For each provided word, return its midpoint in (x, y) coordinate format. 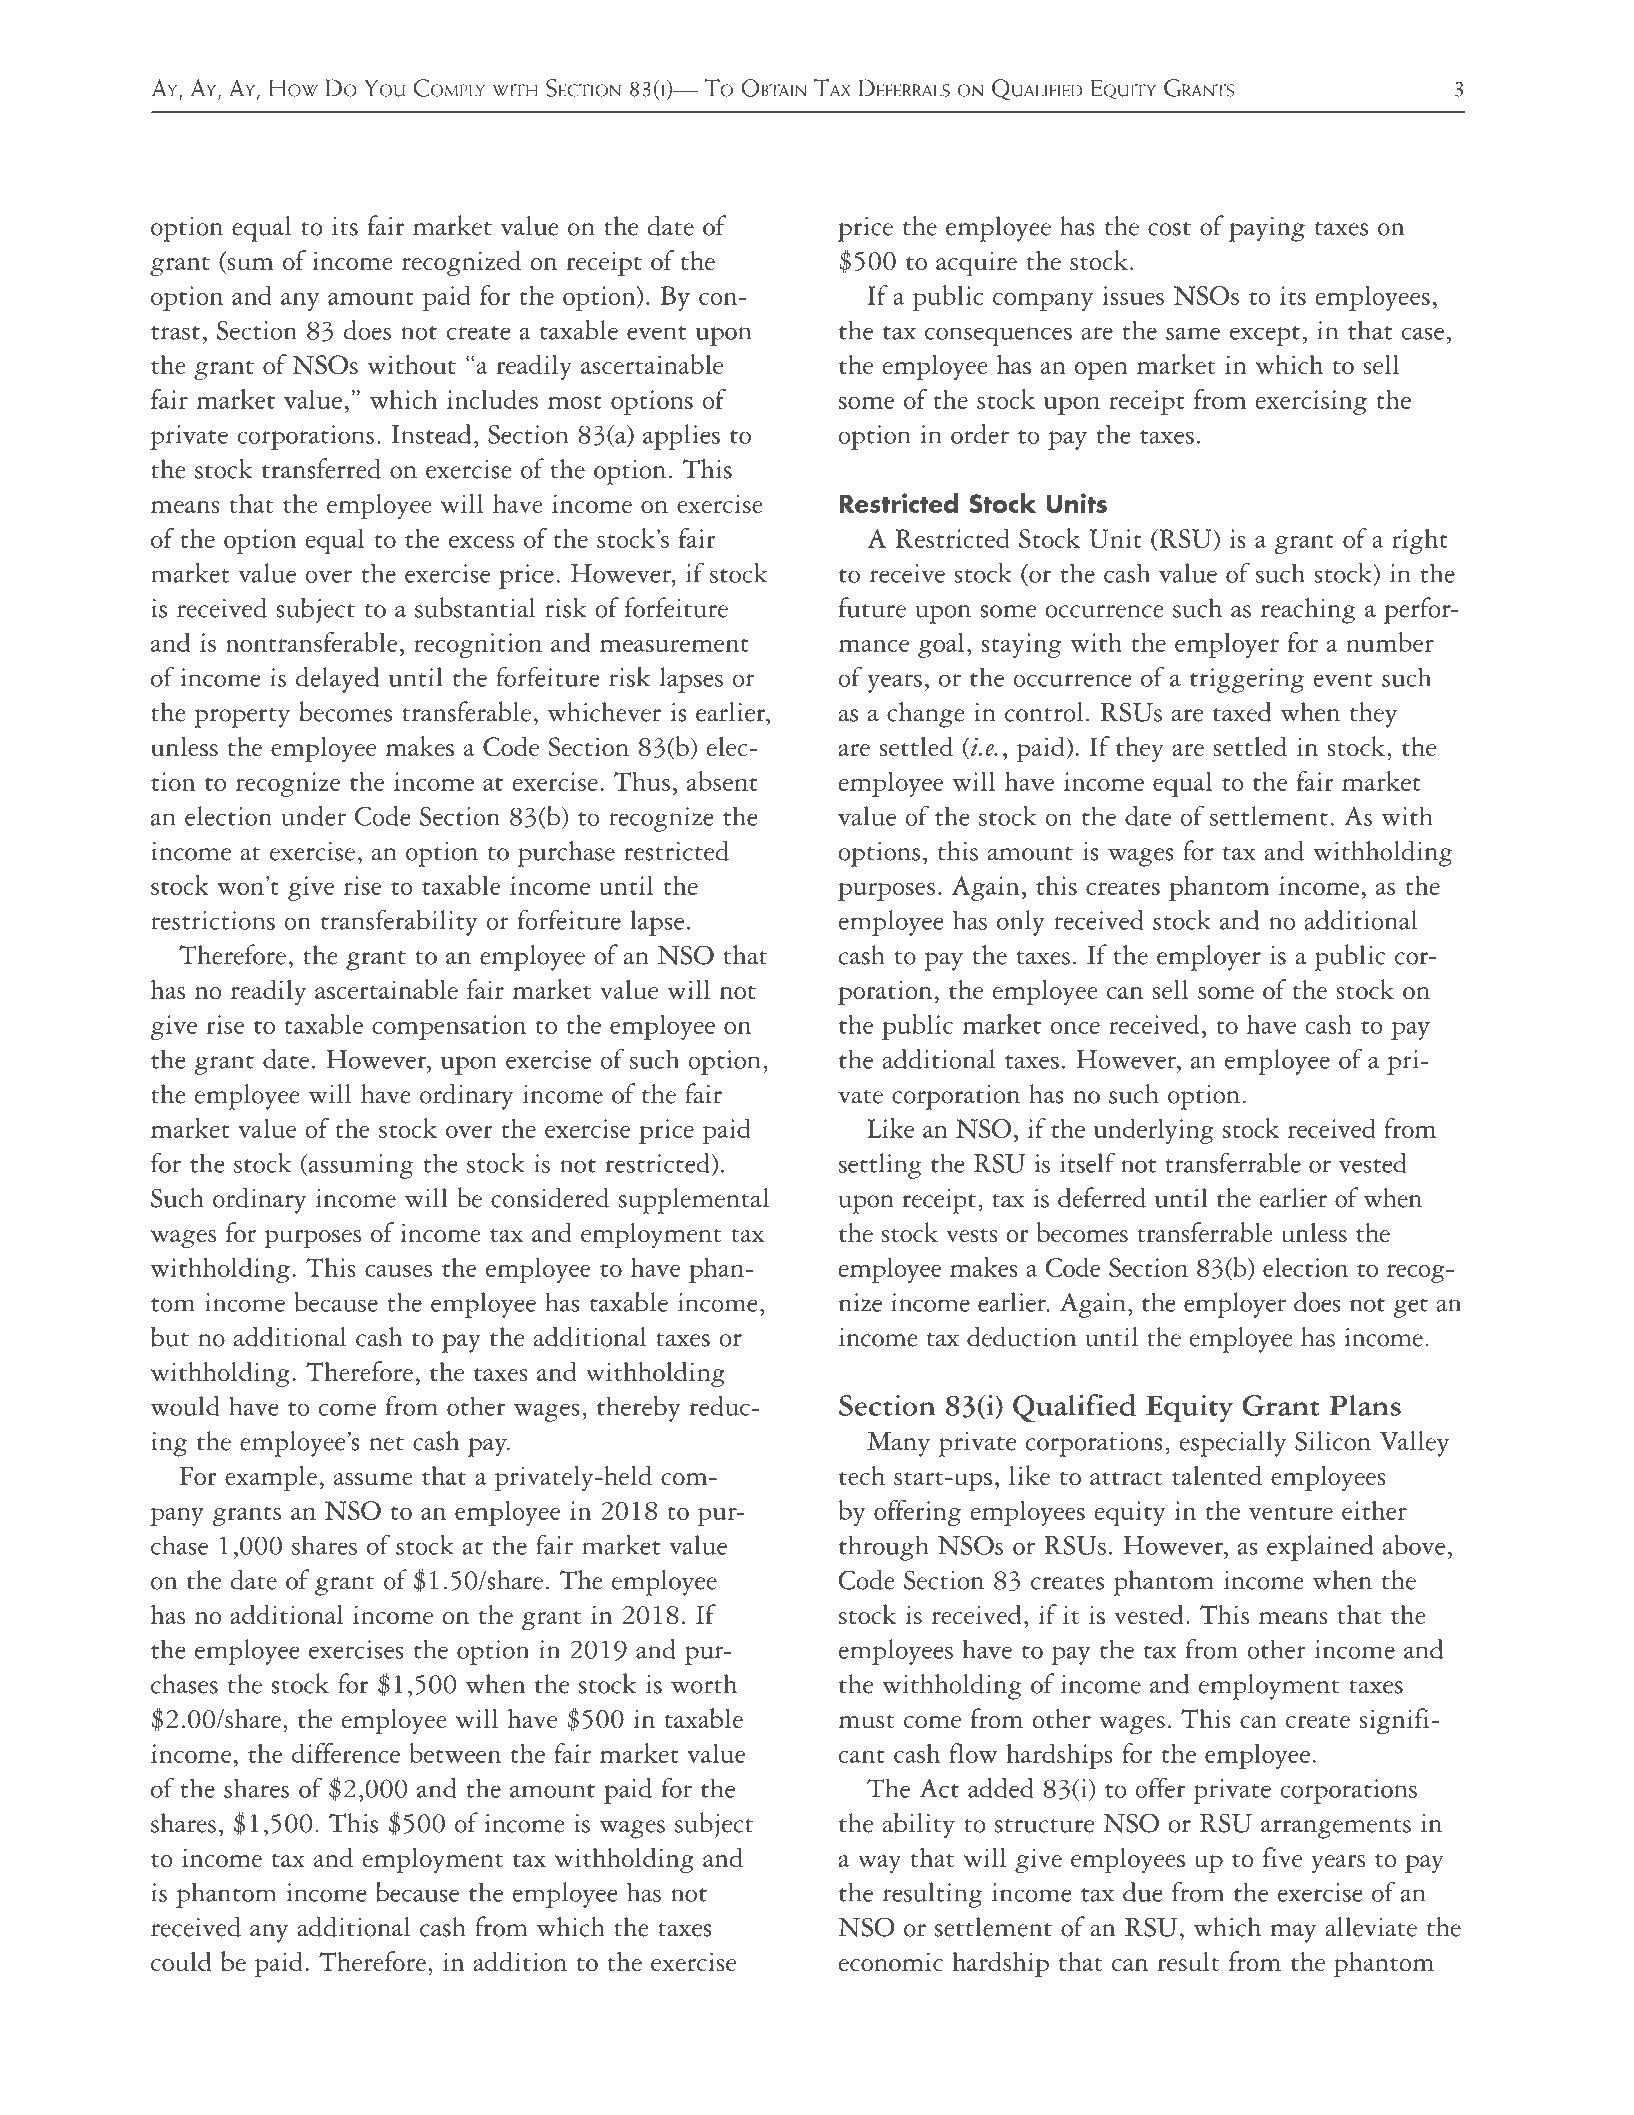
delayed (337, 680)
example (271, 1478)
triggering (1247, 680)
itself (1088, 1162)
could (181, 1962)
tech (862, 1476)
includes (492, 399)
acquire (976, 264)
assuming (359, 1166)
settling (880, 1166)
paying (1267, 229)
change (926, 715)
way (879, 1864)
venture (1291, 1513)
